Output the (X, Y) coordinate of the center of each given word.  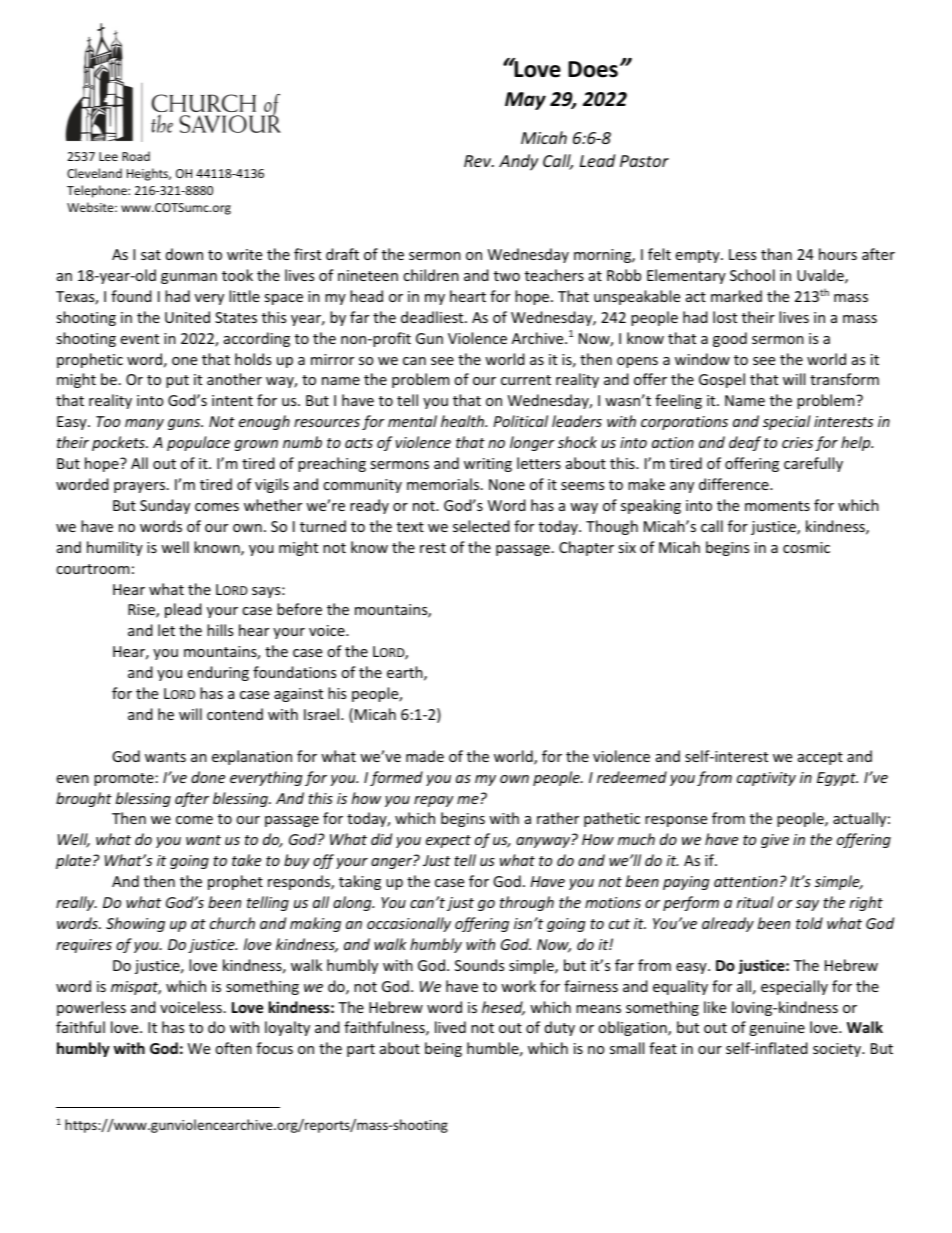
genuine (777, 1029)
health (464, 421)
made (425, 756)
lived (450, 1027)
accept (820, 758)
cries (797, 442)
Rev (479, 161)
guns (185, 424)
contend (235, 714)
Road (136, 156)
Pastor (644, 161)
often (233, 1048)
